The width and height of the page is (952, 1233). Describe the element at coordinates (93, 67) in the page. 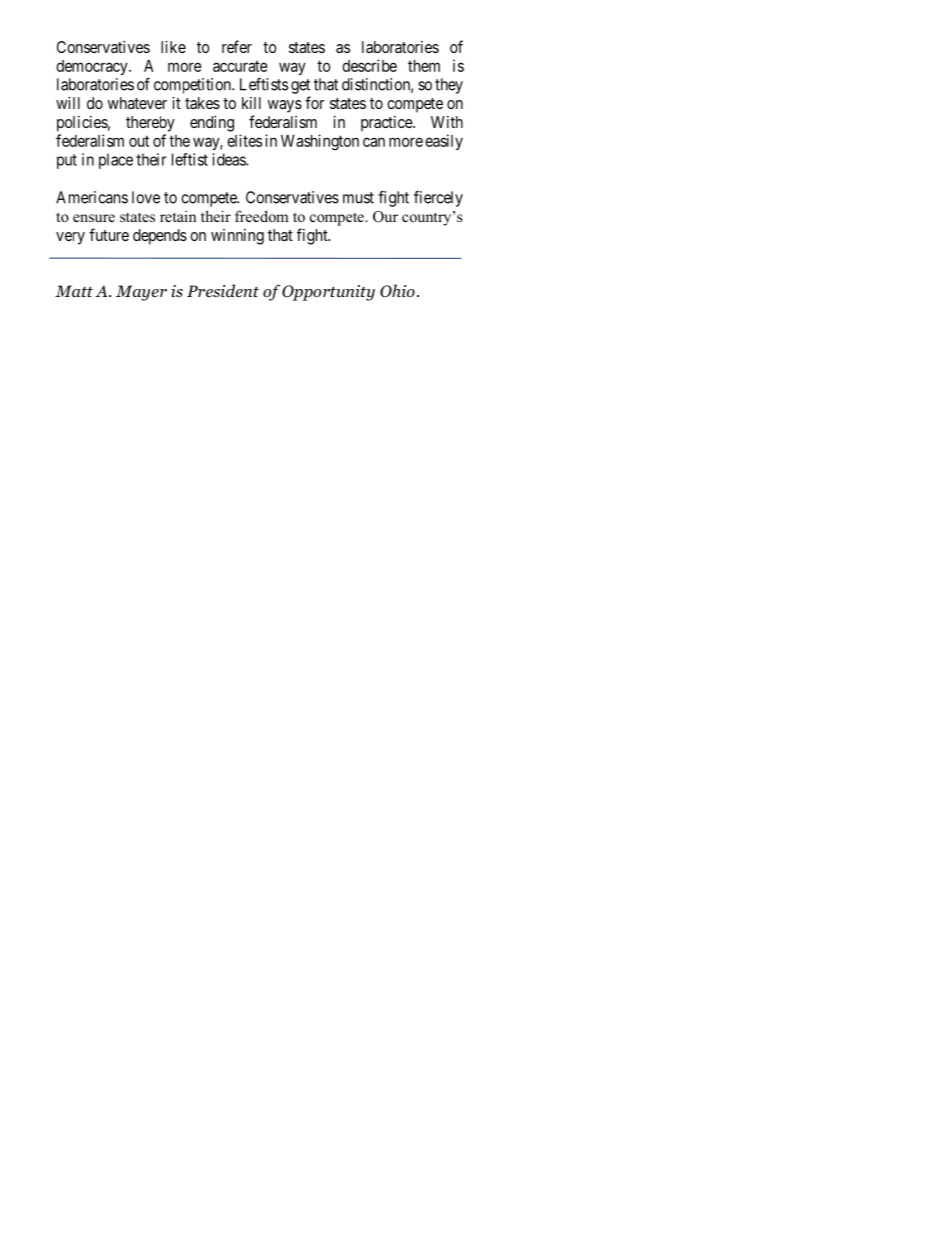

I see `democracy` at that location.
